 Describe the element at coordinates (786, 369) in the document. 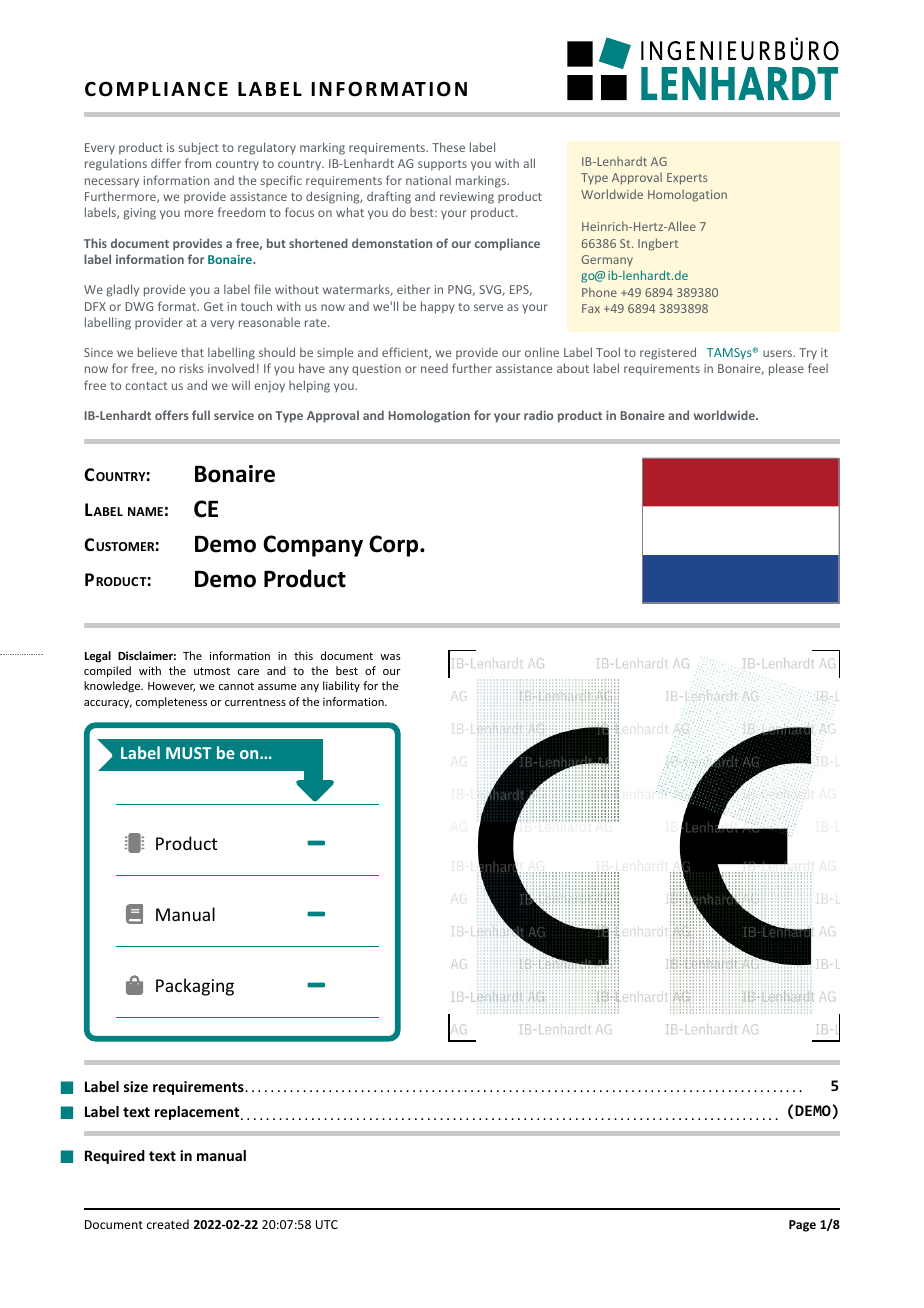

I see `please` at that location.
